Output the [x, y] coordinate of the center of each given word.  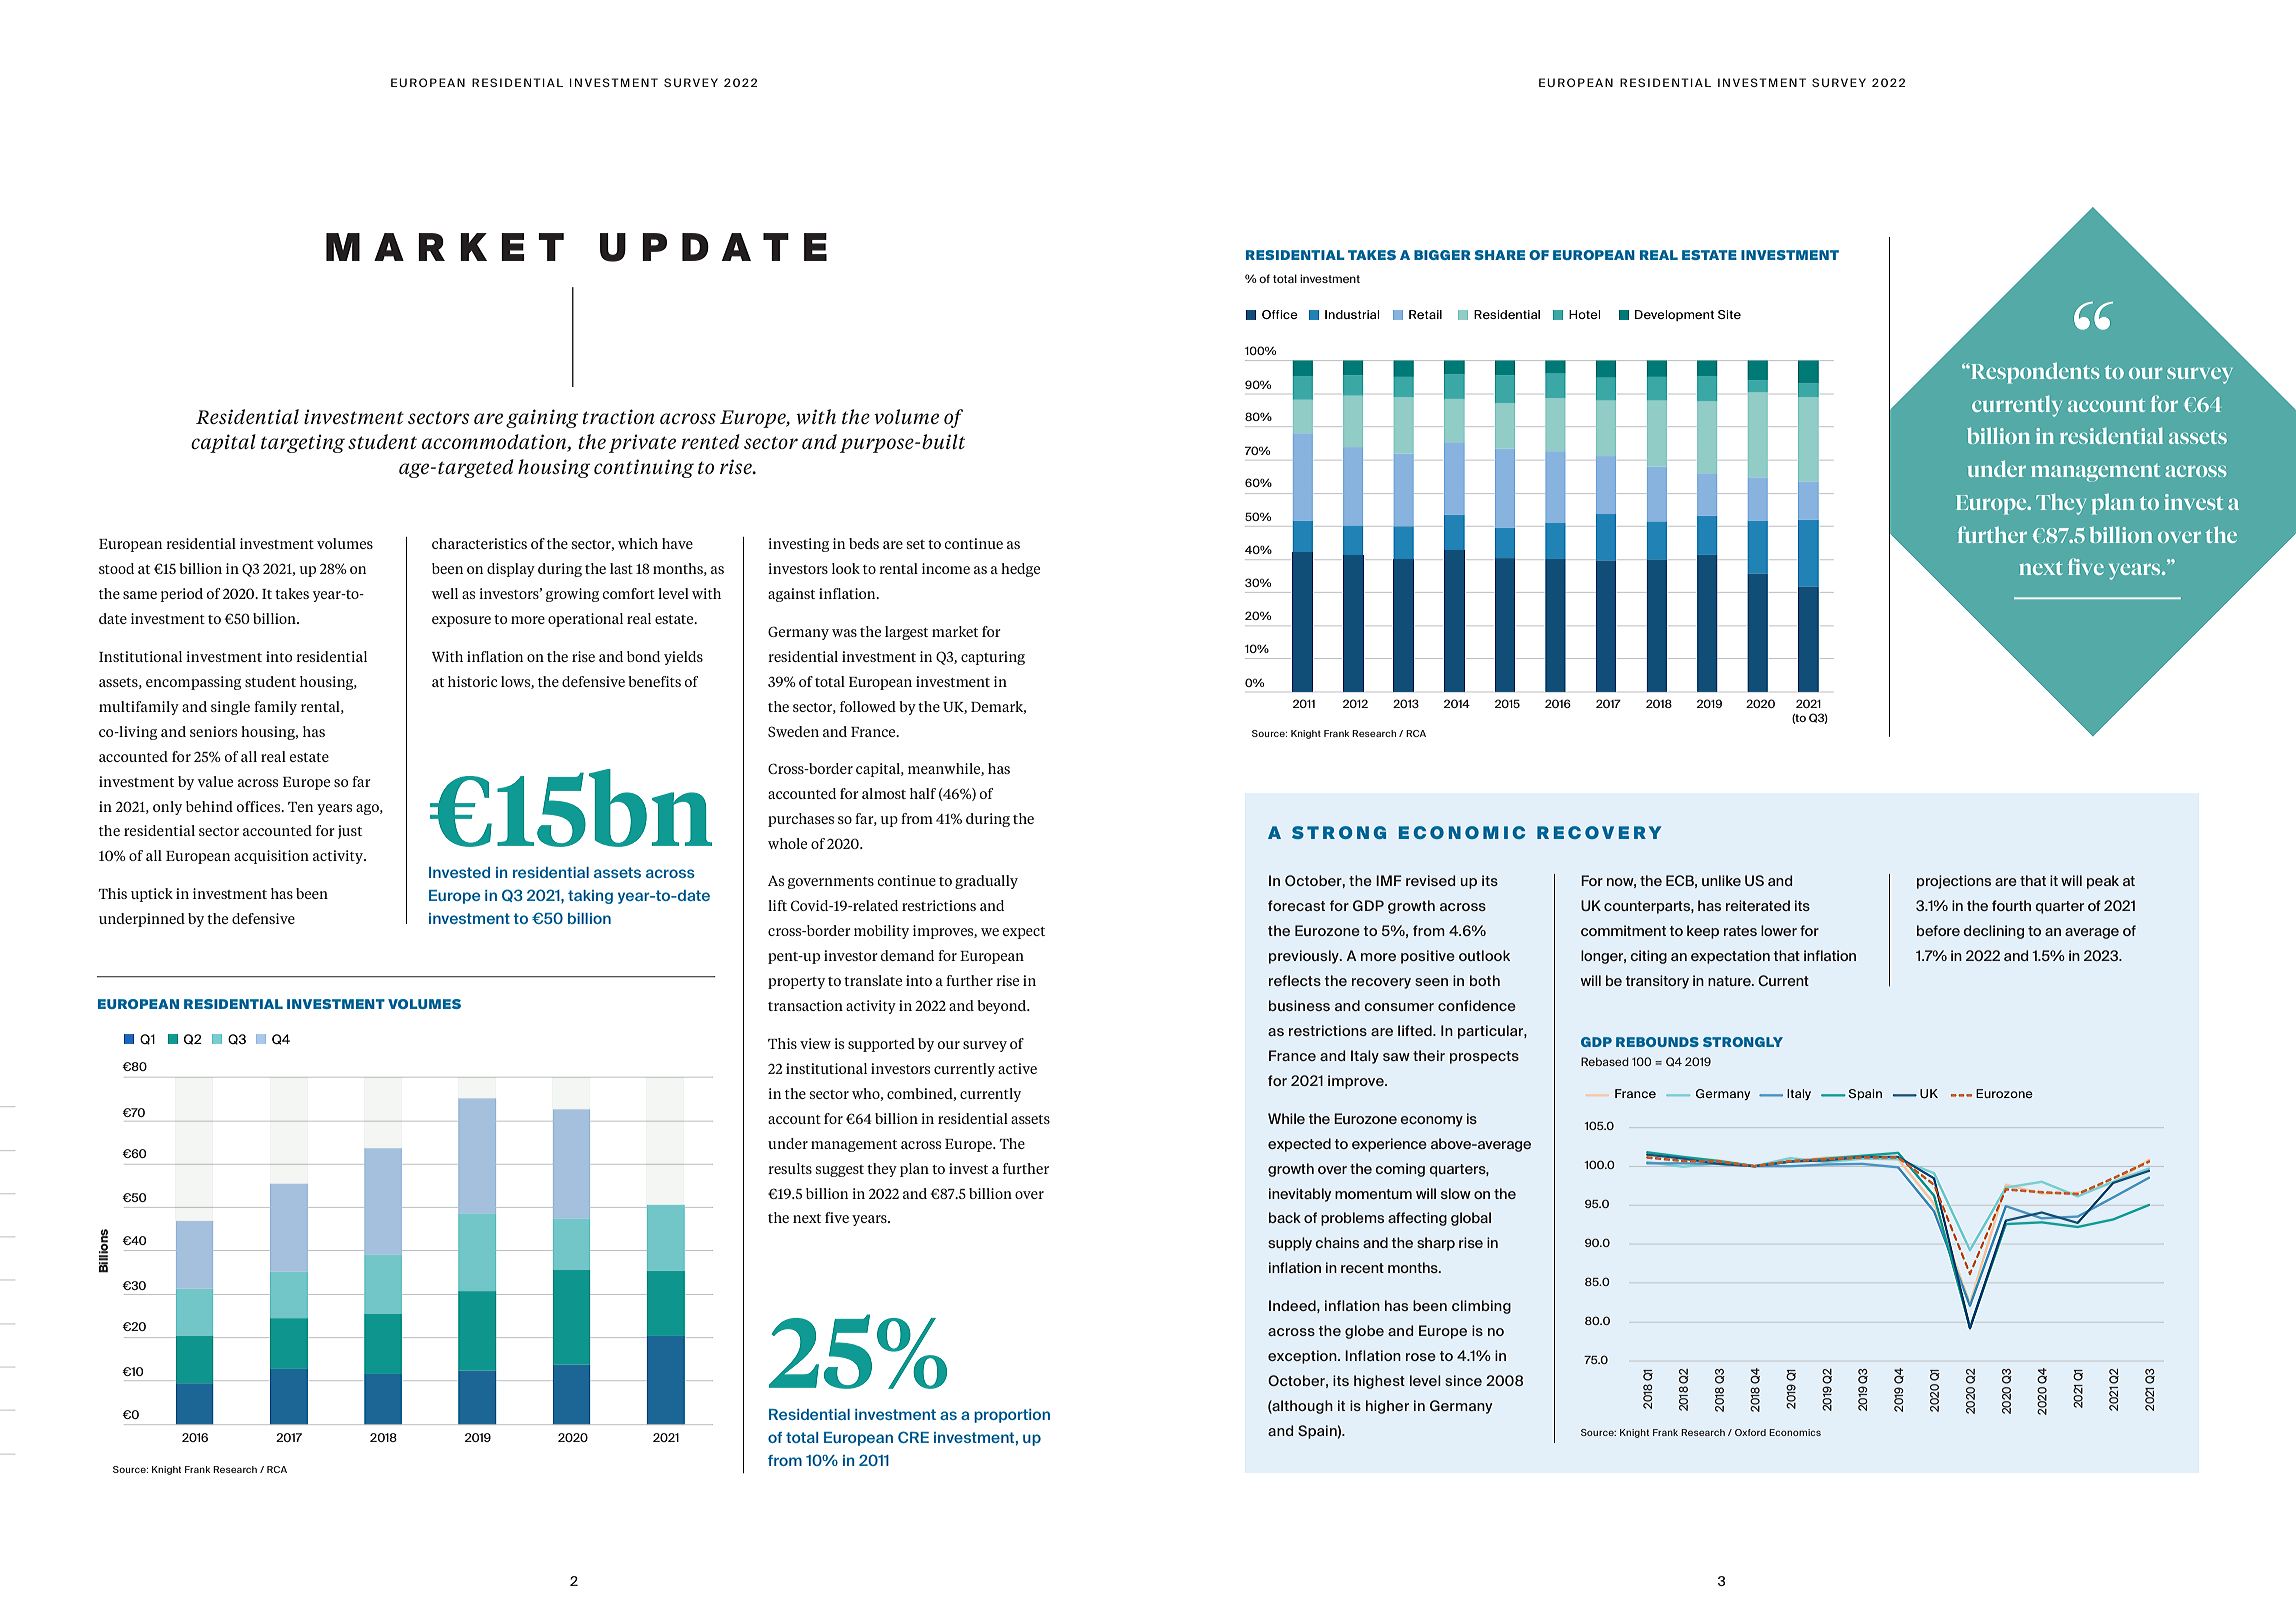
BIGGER [1442, 255]
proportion [1012, 1416]
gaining [542, 418]
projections [1954, 882]
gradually [986, 882]
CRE [913, 1437]
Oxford [1750, 1432]
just [350, 832]
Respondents [2034, 373]
